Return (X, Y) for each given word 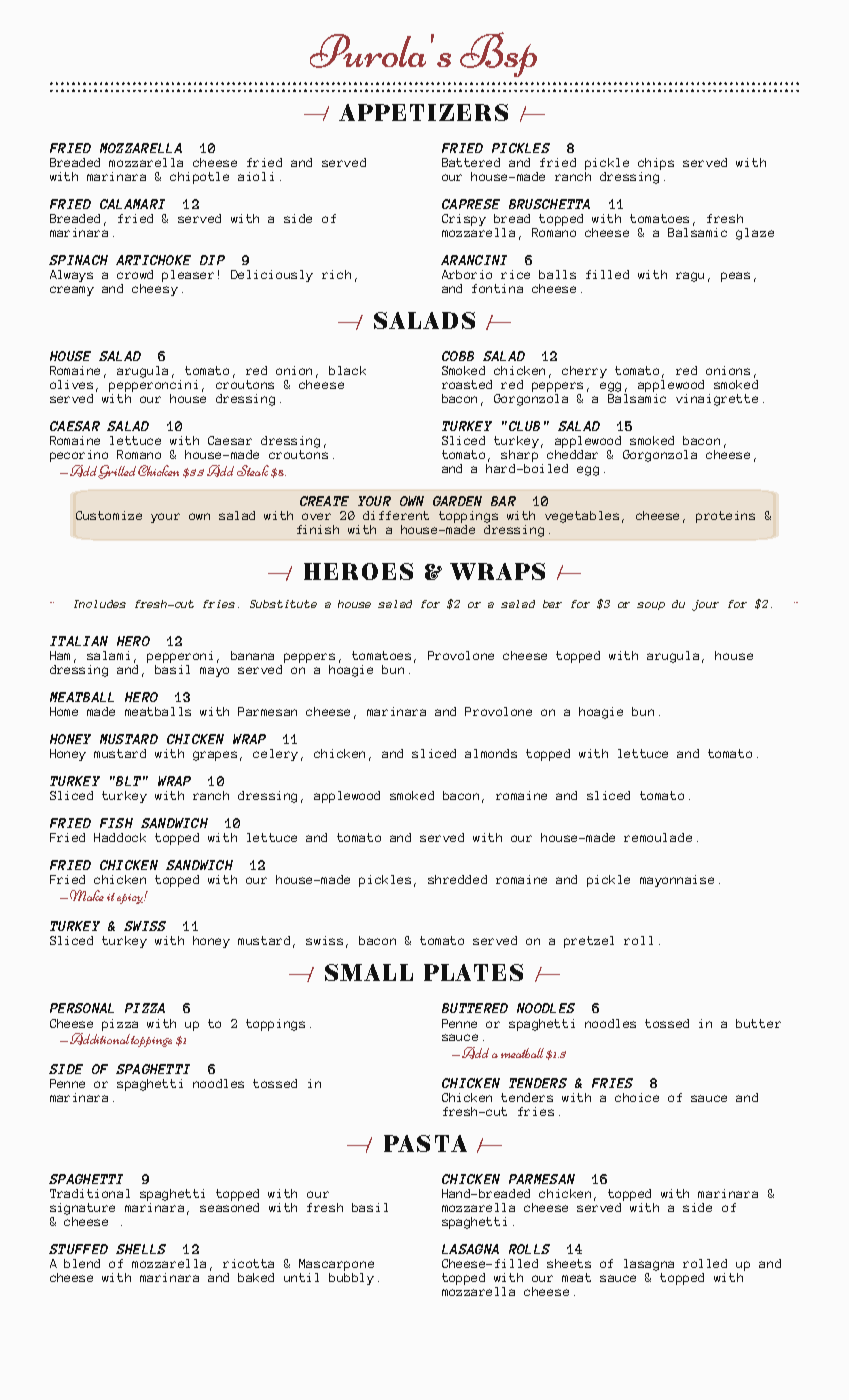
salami (108, 655)
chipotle (199, 178)
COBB (458, 356)
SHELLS (141, 1249)
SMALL (369, 972)
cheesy (155, 290)
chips (656, 164)
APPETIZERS (423, 112)
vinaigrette (717, 400)
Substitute (283, 604)
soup (651, 606)
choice (637, 1097)
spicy (131, 899)
